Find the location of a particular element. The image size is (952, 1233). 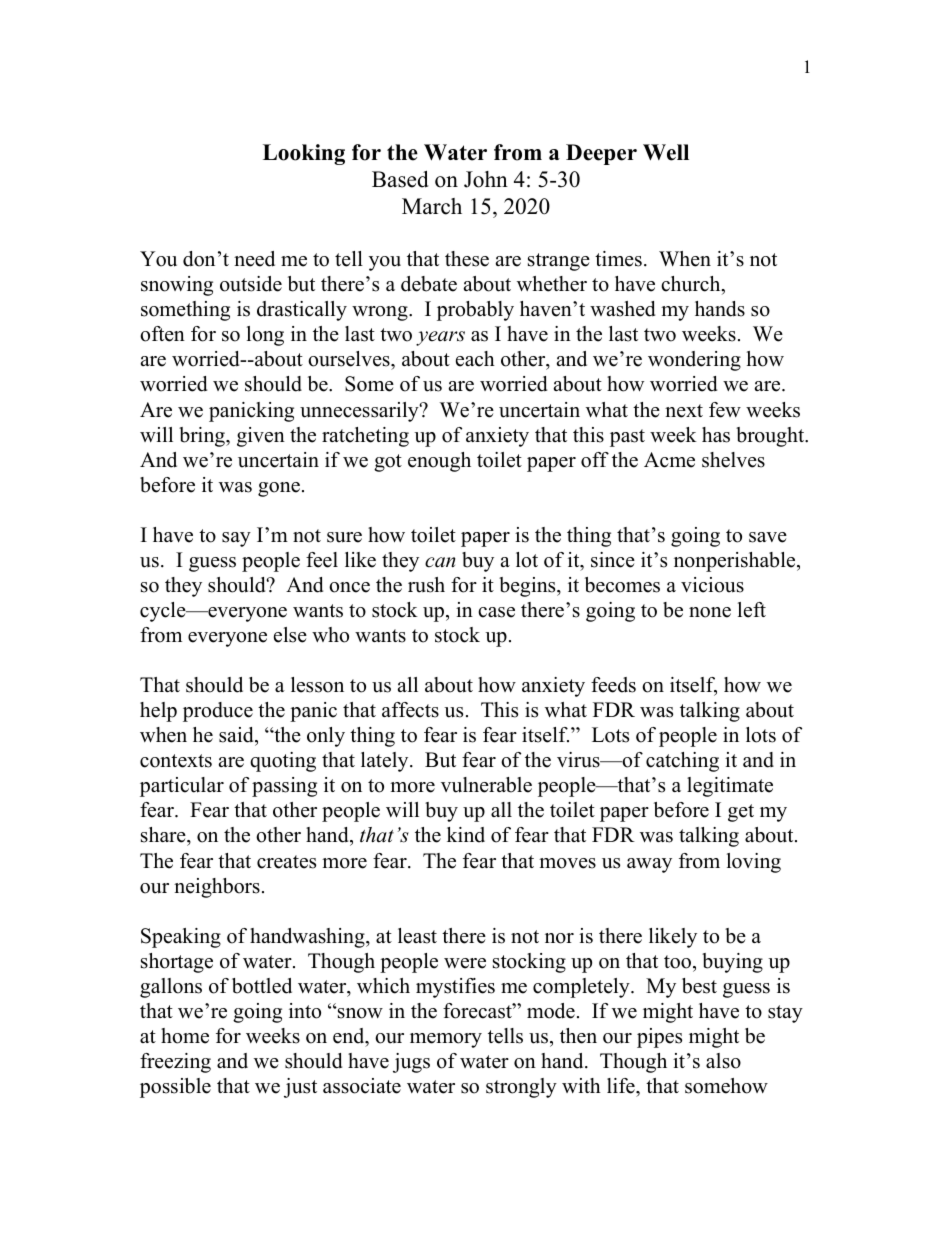

Looking is located at coordinates (304, 154).
